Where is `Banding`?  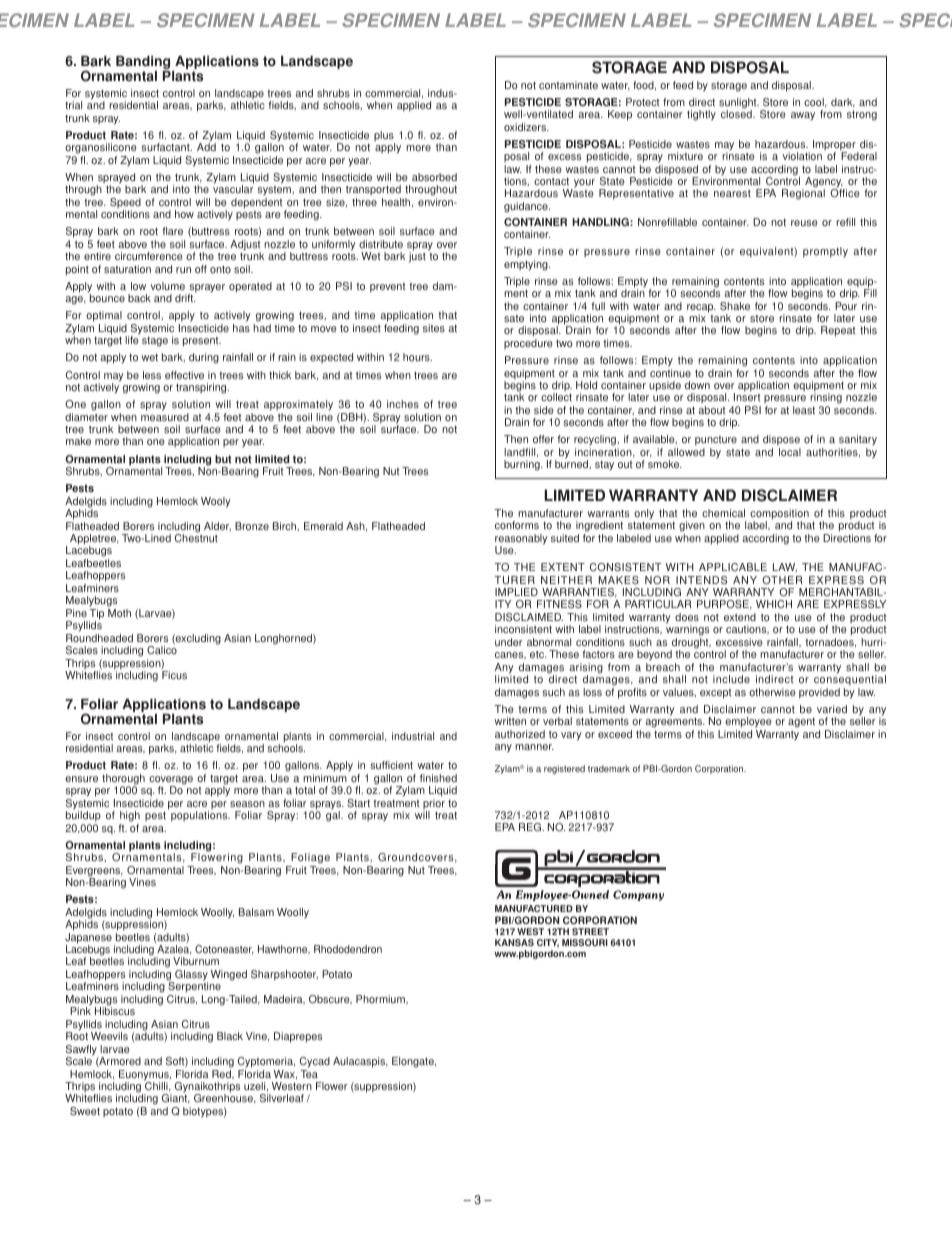 Banding is located at coordinates (144, 64).
